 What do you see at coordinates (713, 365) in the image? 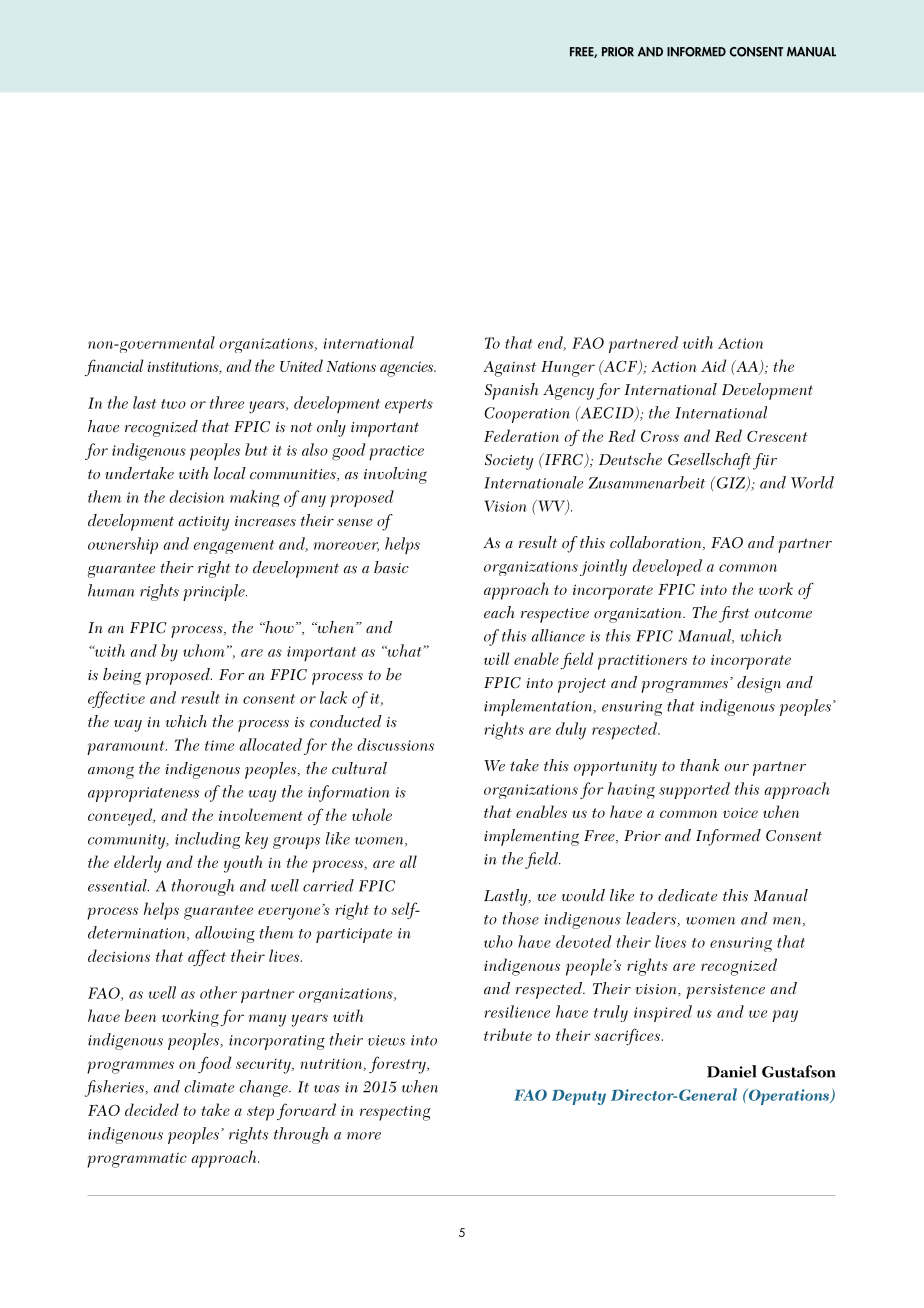
I see `Aid` at bounding box center [713, 365].
